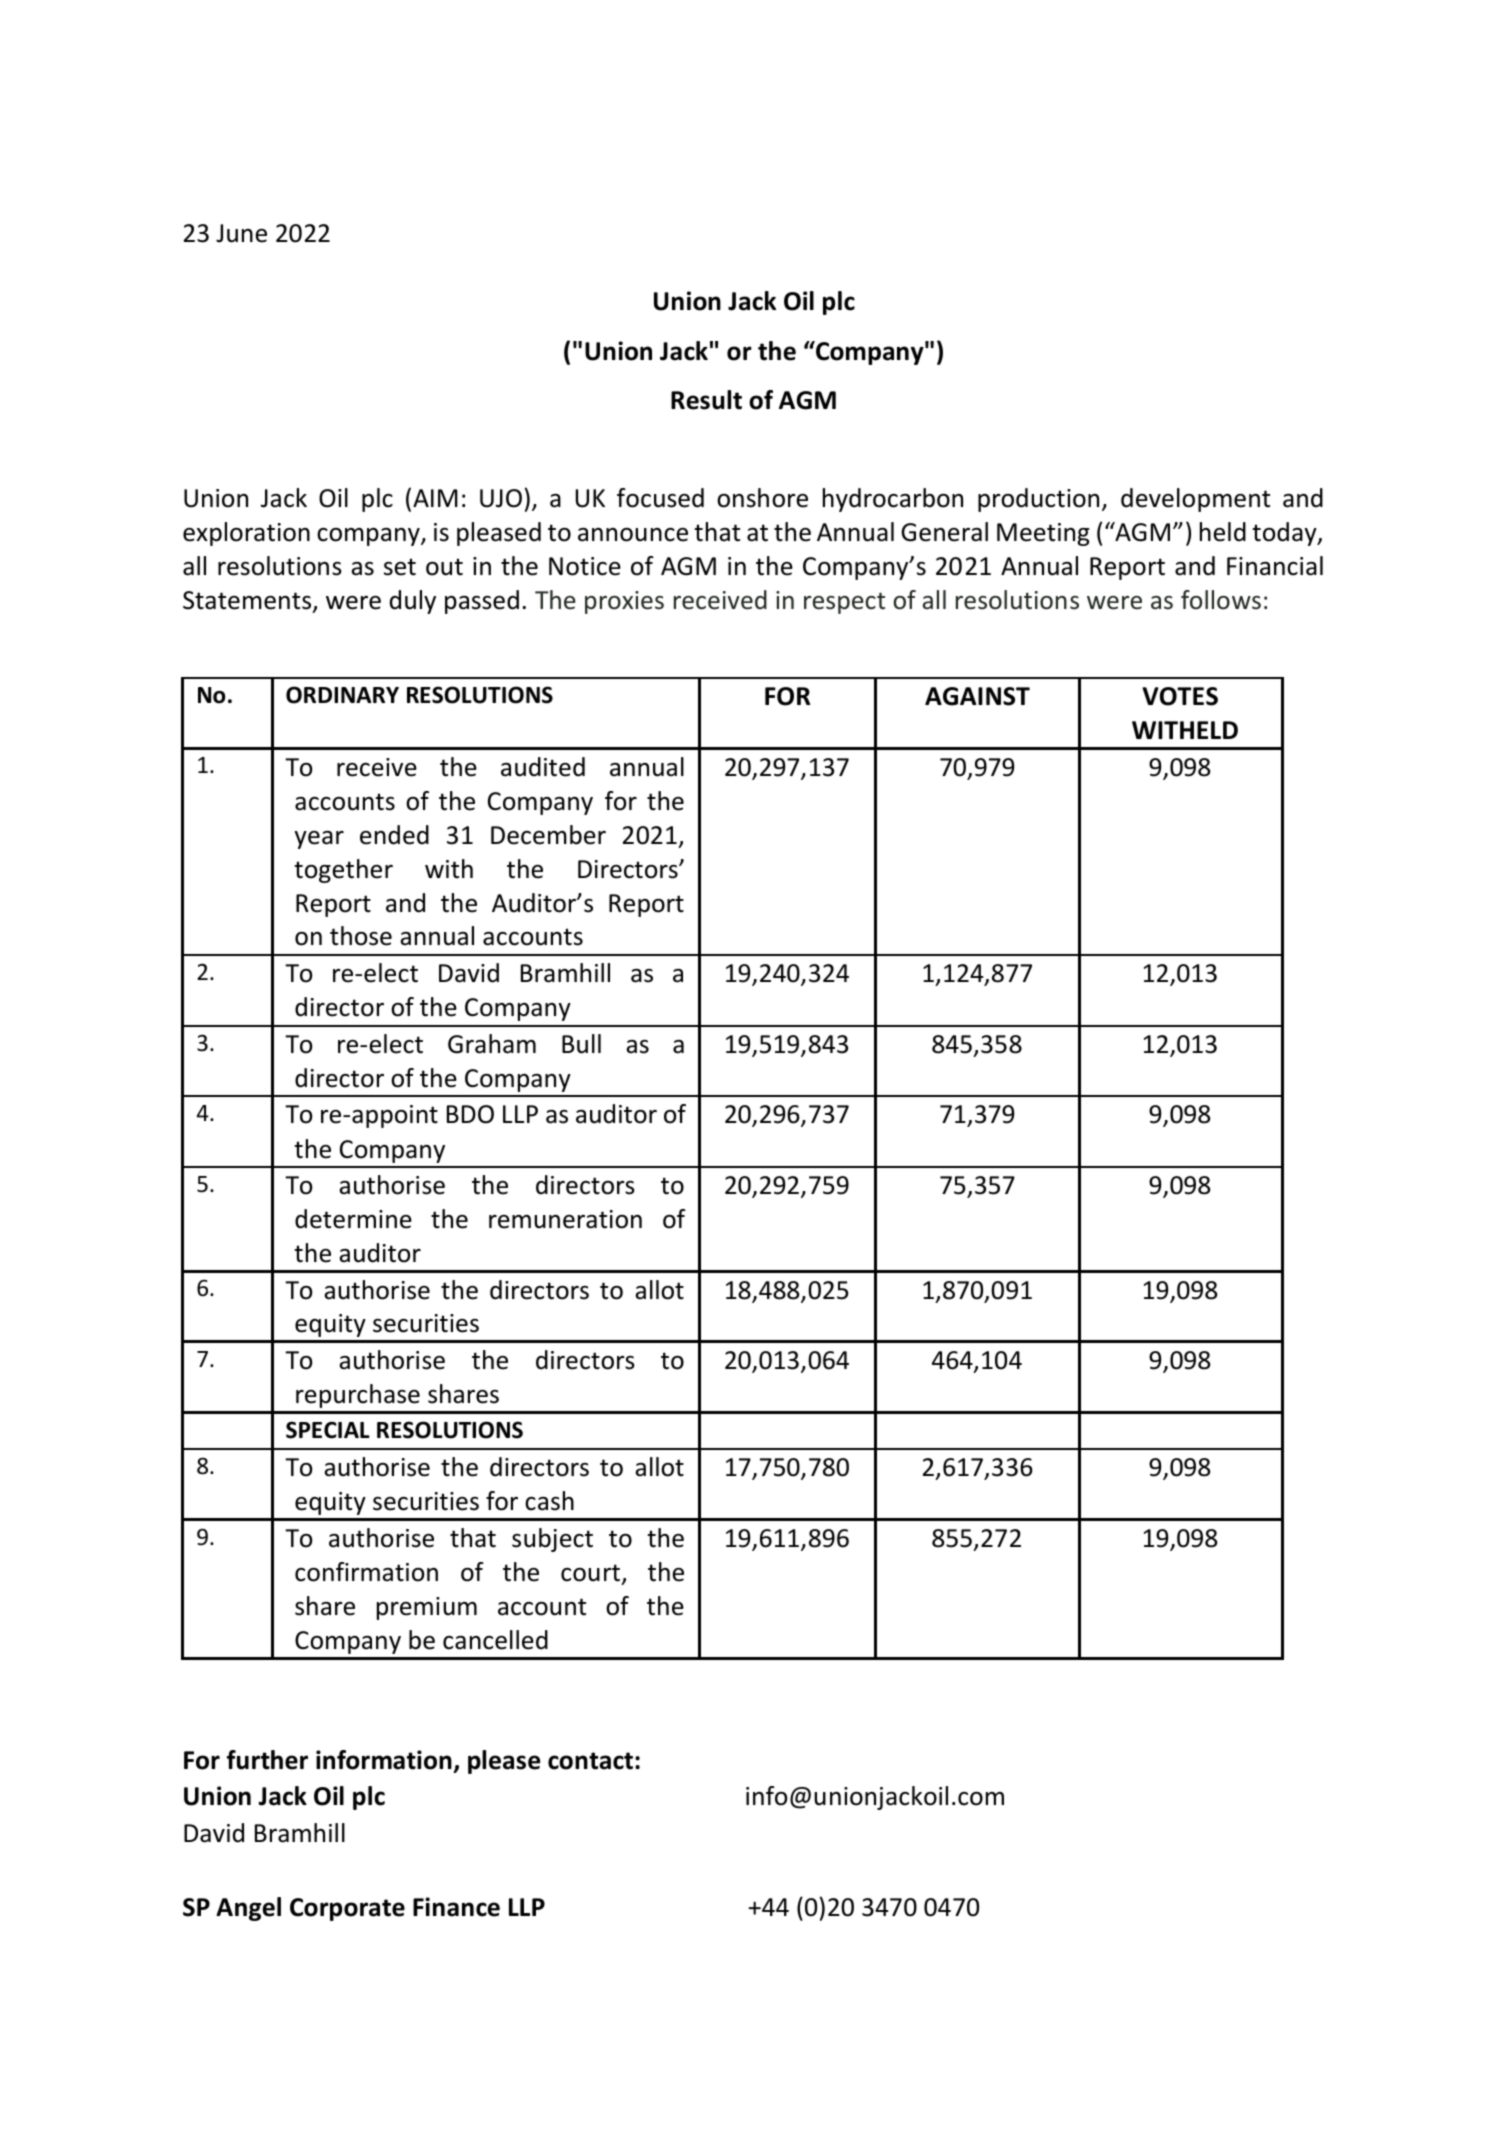 The width and height of the image is (1507, 2132). Describe the element at coordinates (844, 603) in the image. I see `respect` at that location.
